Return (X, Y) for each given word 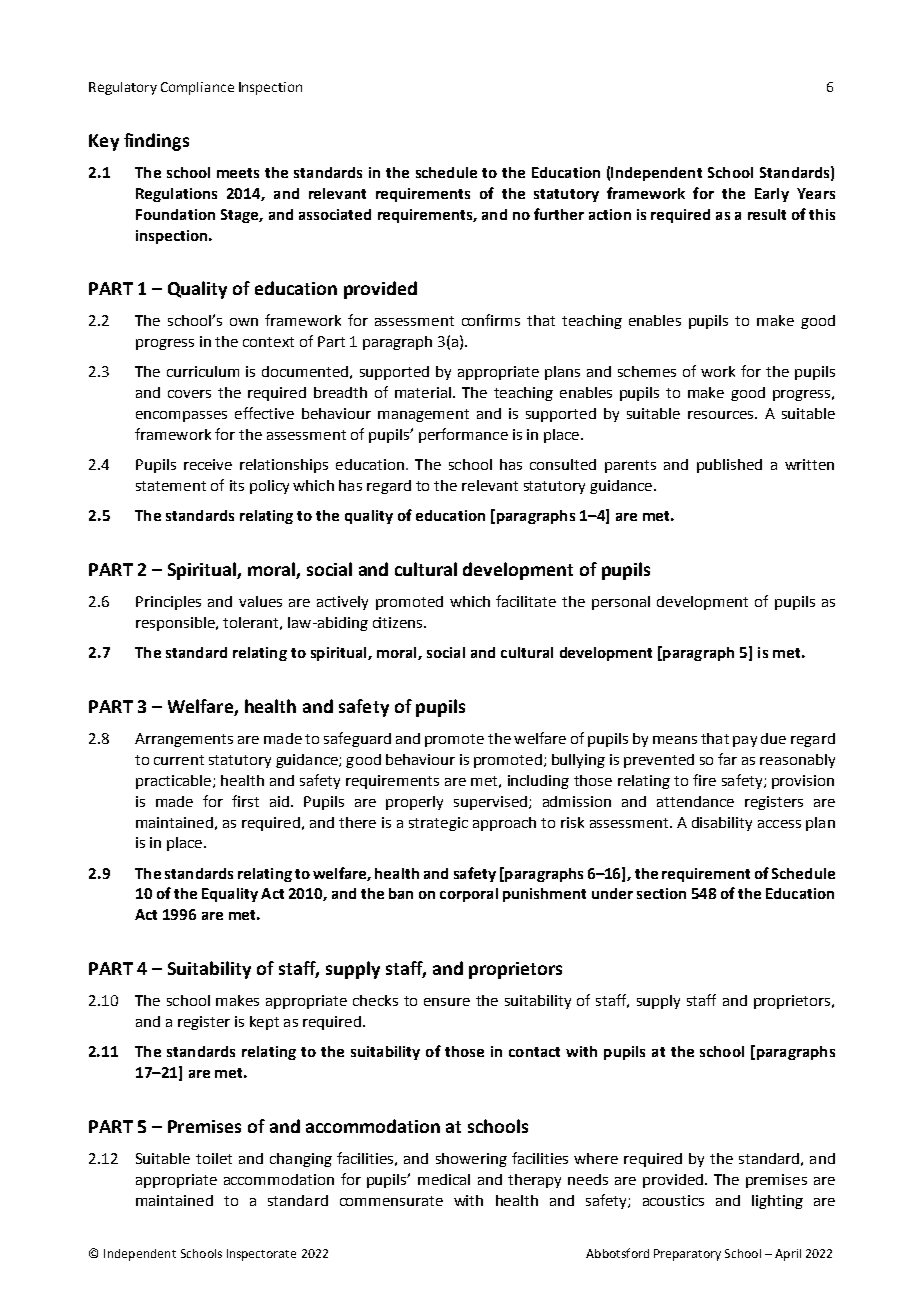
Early (772, 195)
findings (156, 142)
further (559, 214)
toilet (214, 1158)
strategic (438, 824)
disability (722, 824)
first (245, 801)
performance (463, 435)
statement (171, 486)
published (729, 466)
